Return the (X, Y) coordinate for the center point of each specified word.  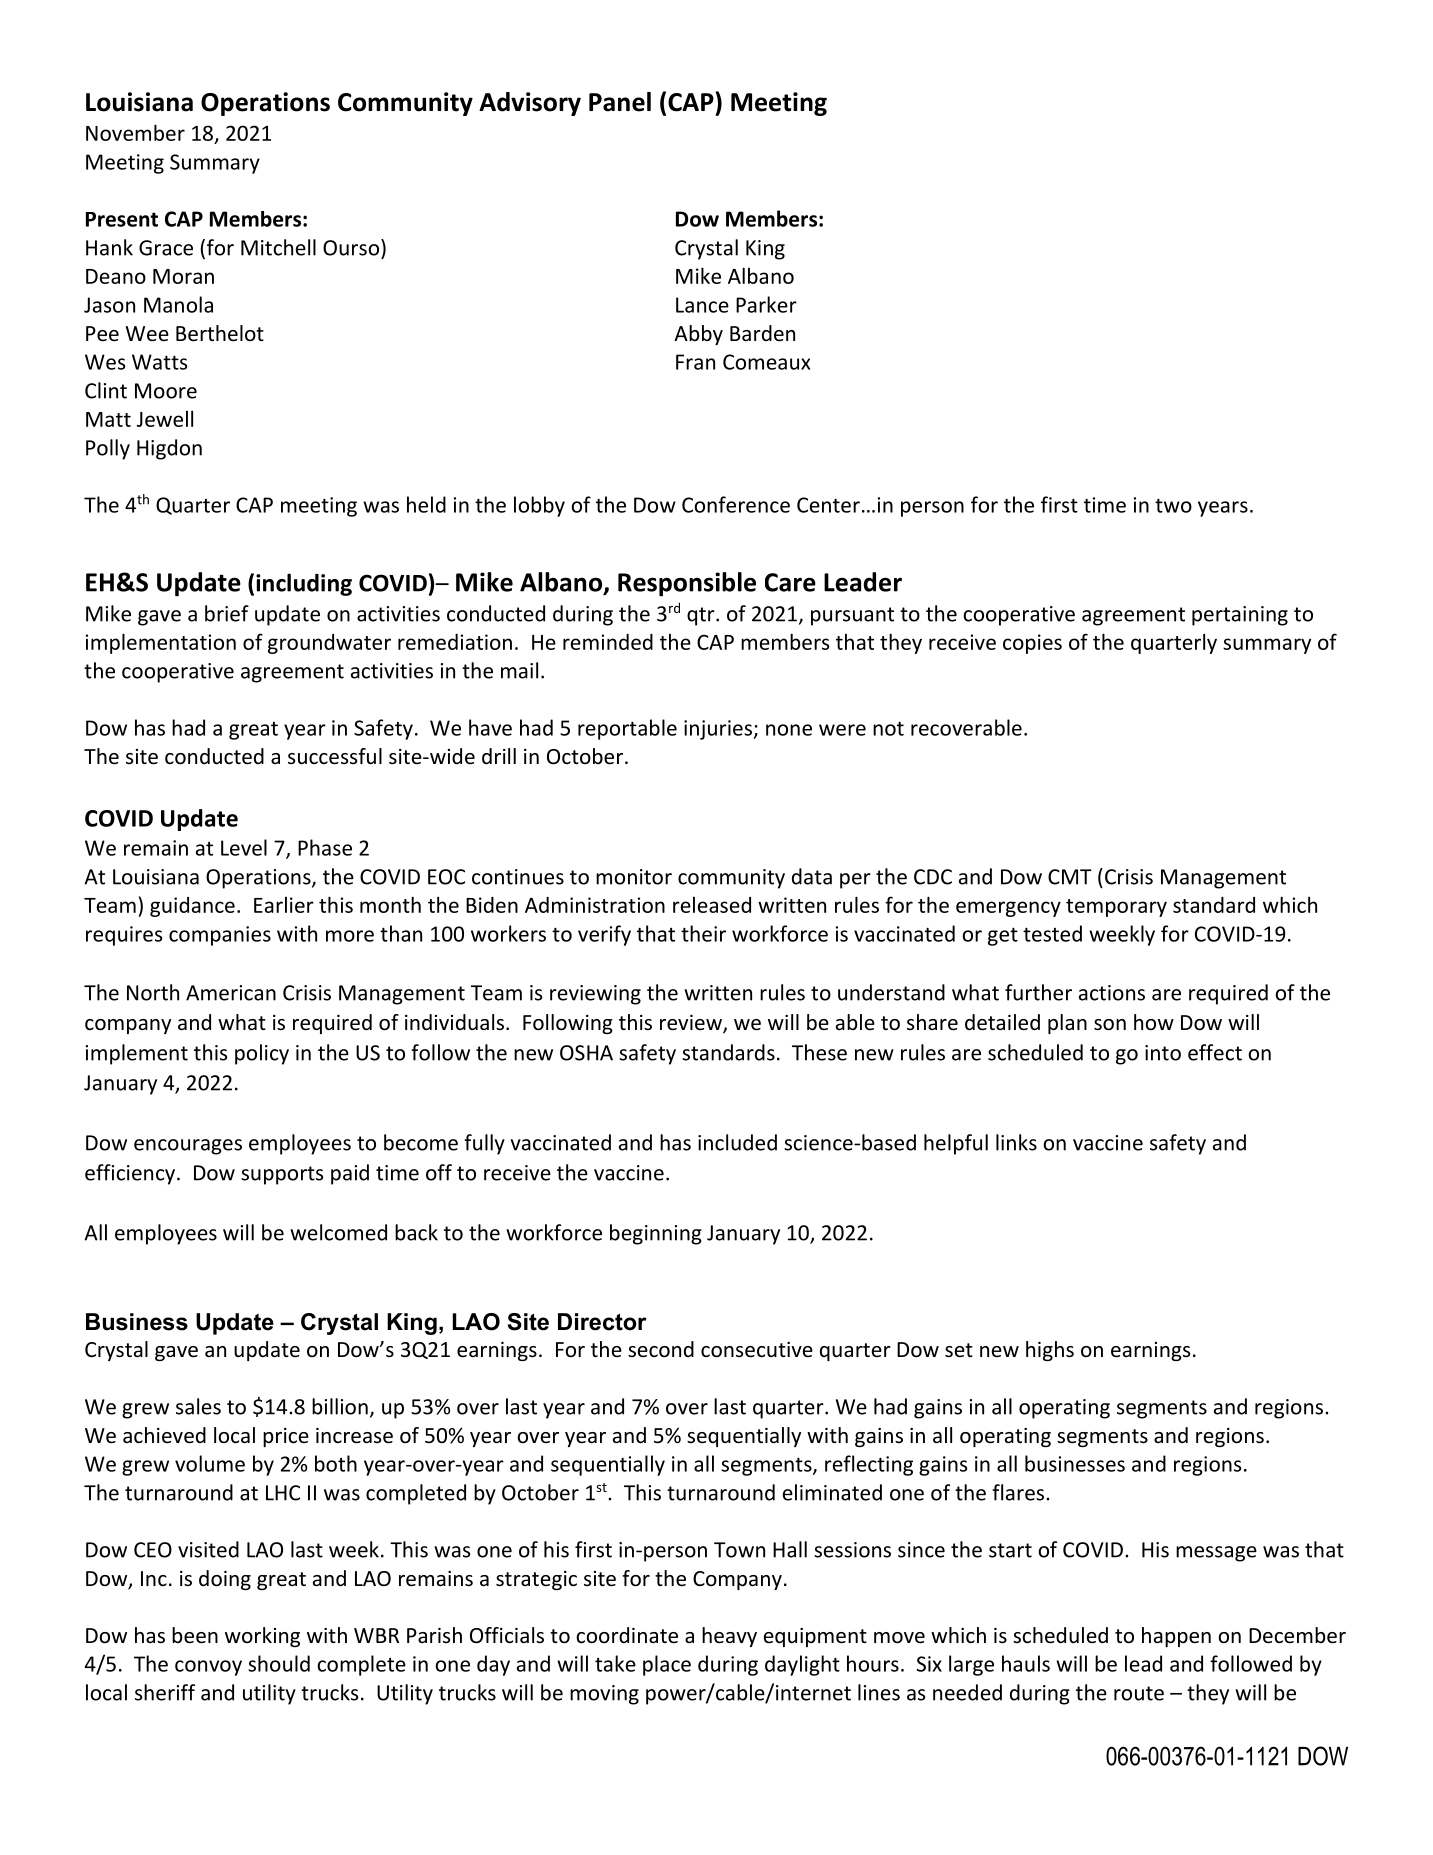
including (304, 584)
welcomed (338, 1232)
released (712, 905)
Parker (766, 304)
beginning (656, 1234)
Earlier (284, 905)
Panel (620, 102)
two (1173, 505)
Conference (736, 504)
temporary (1116, 908)
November (135, 132)
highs (1050, 1351)
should (279, 1663)
